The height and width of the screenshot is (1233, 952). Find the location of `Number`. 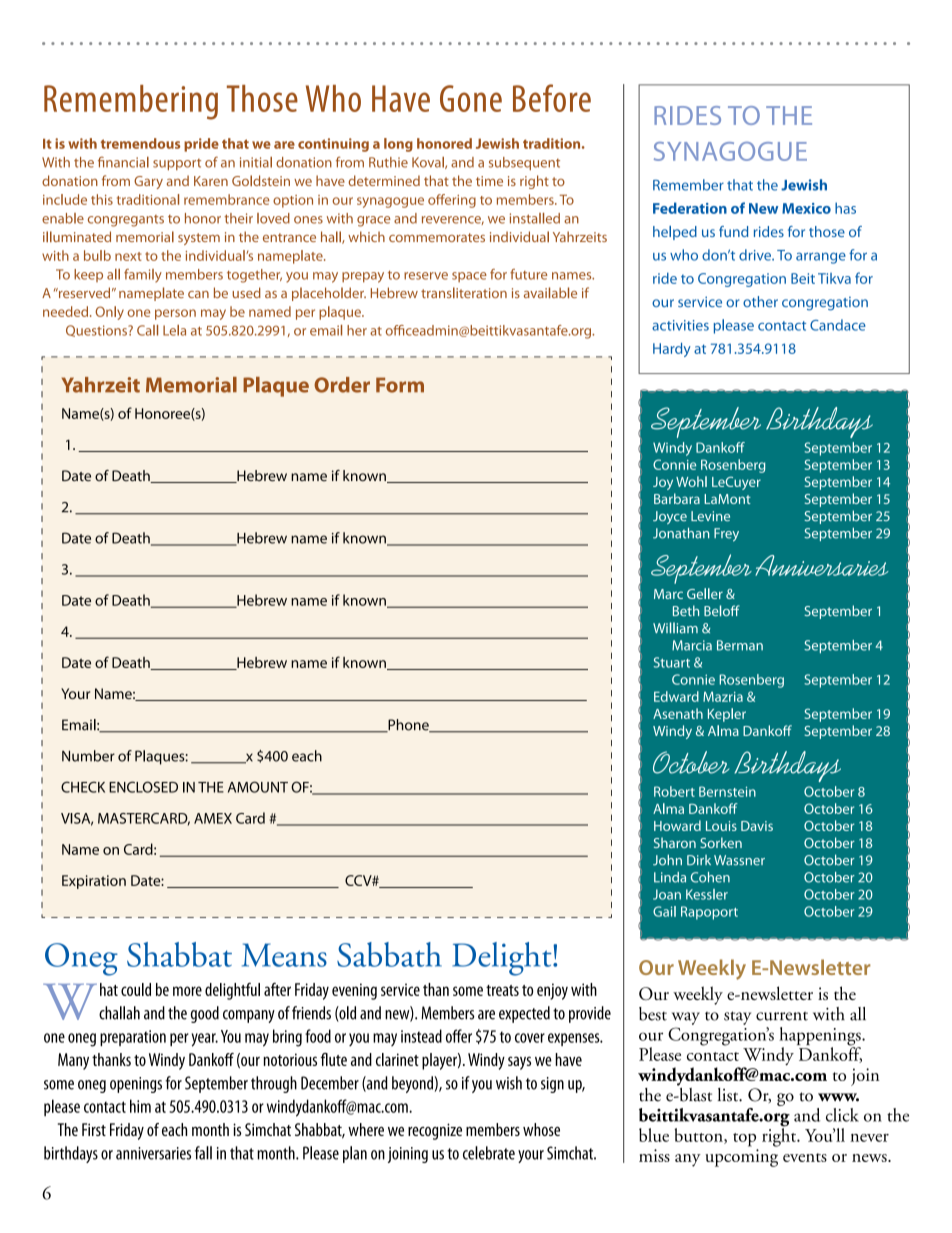

Number is located at coordinates (88, 756).
